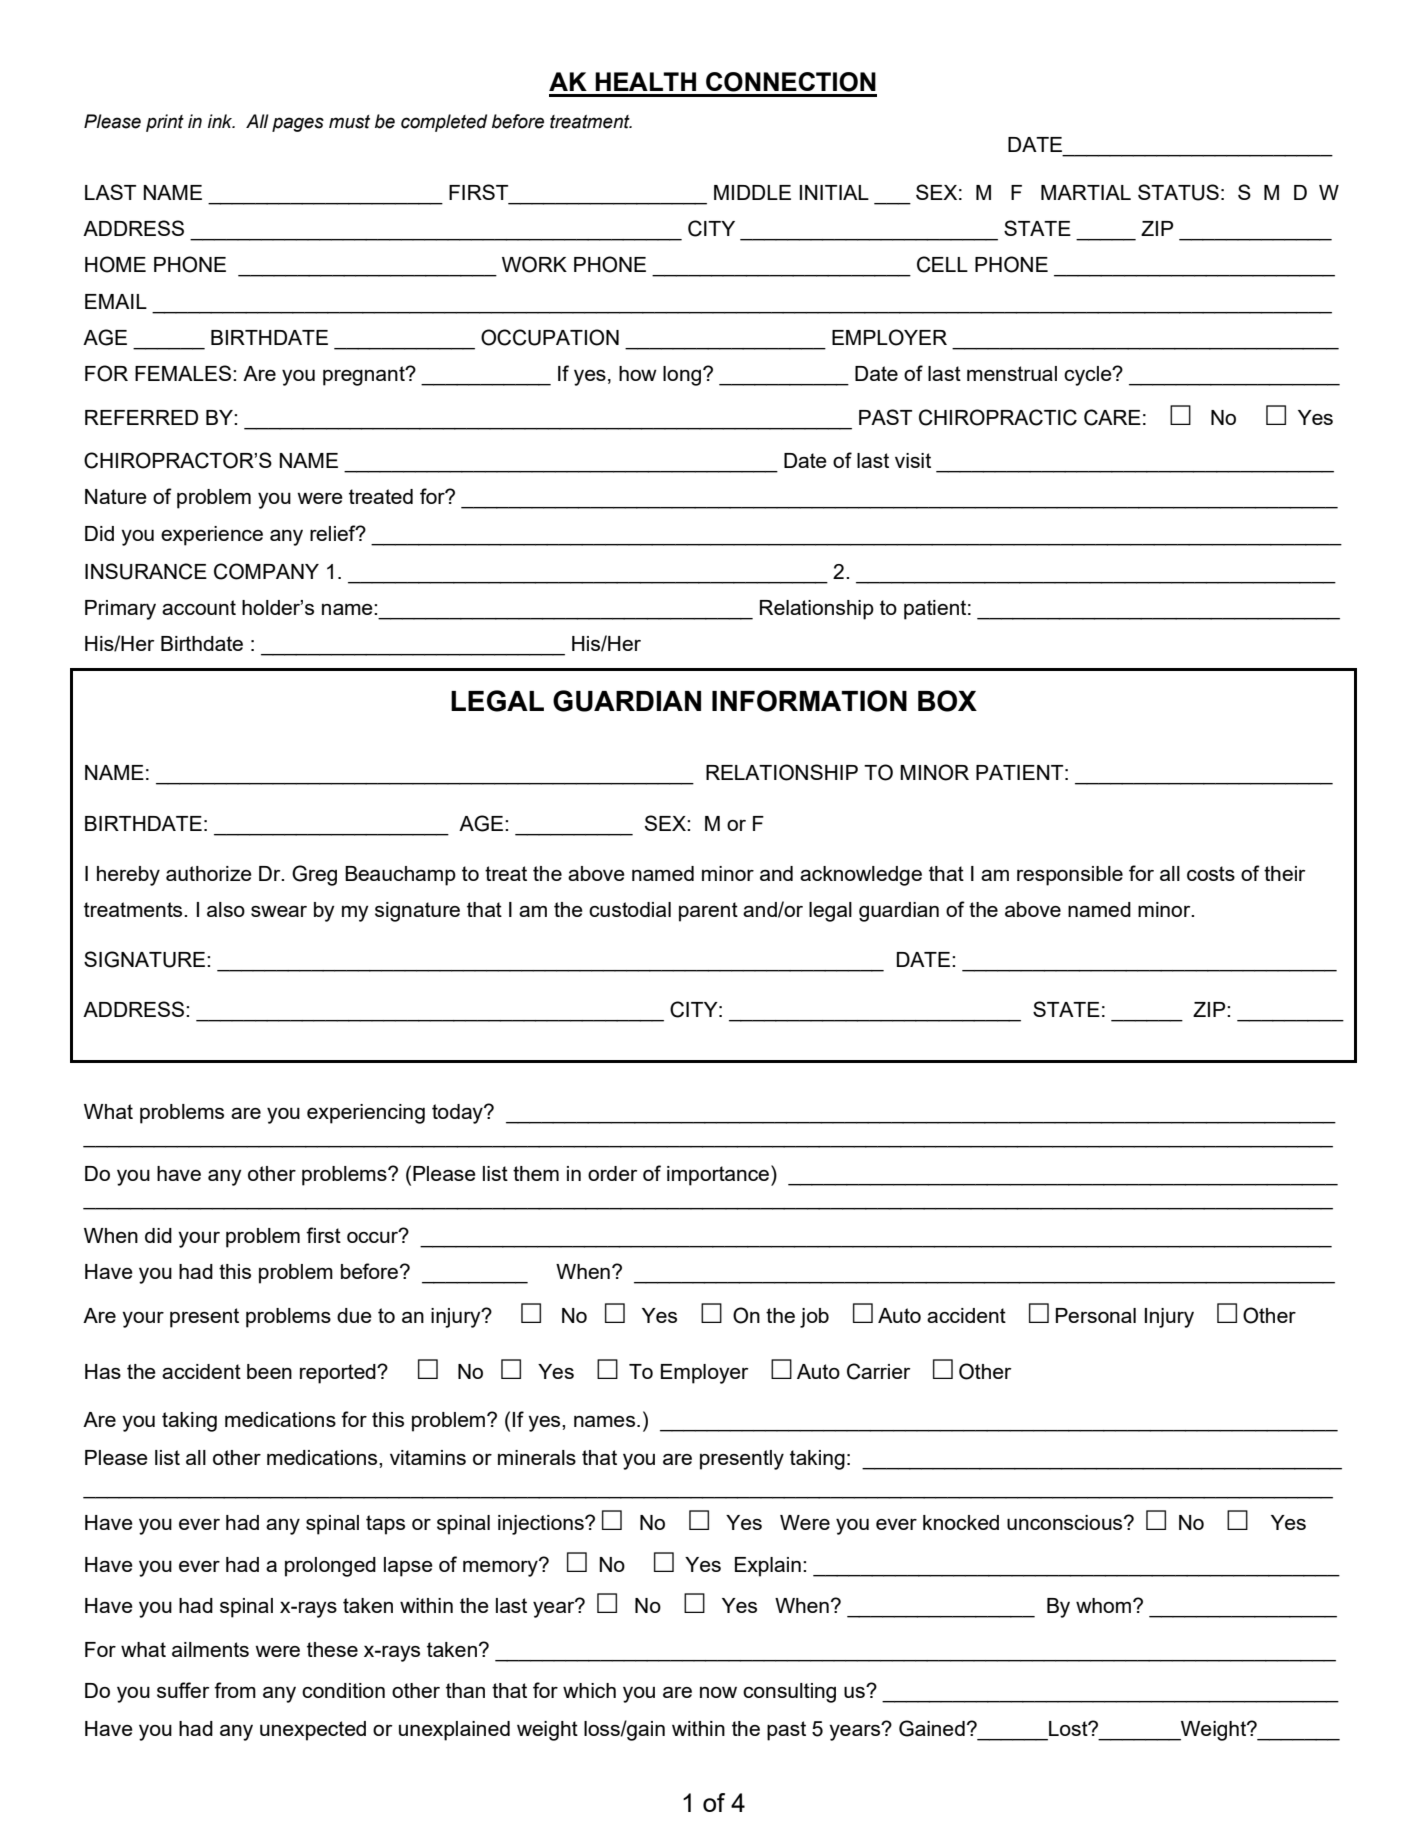  Describe the element at coordinates (1178, 192) in the screenshot. I see `STATUS` at that location.
